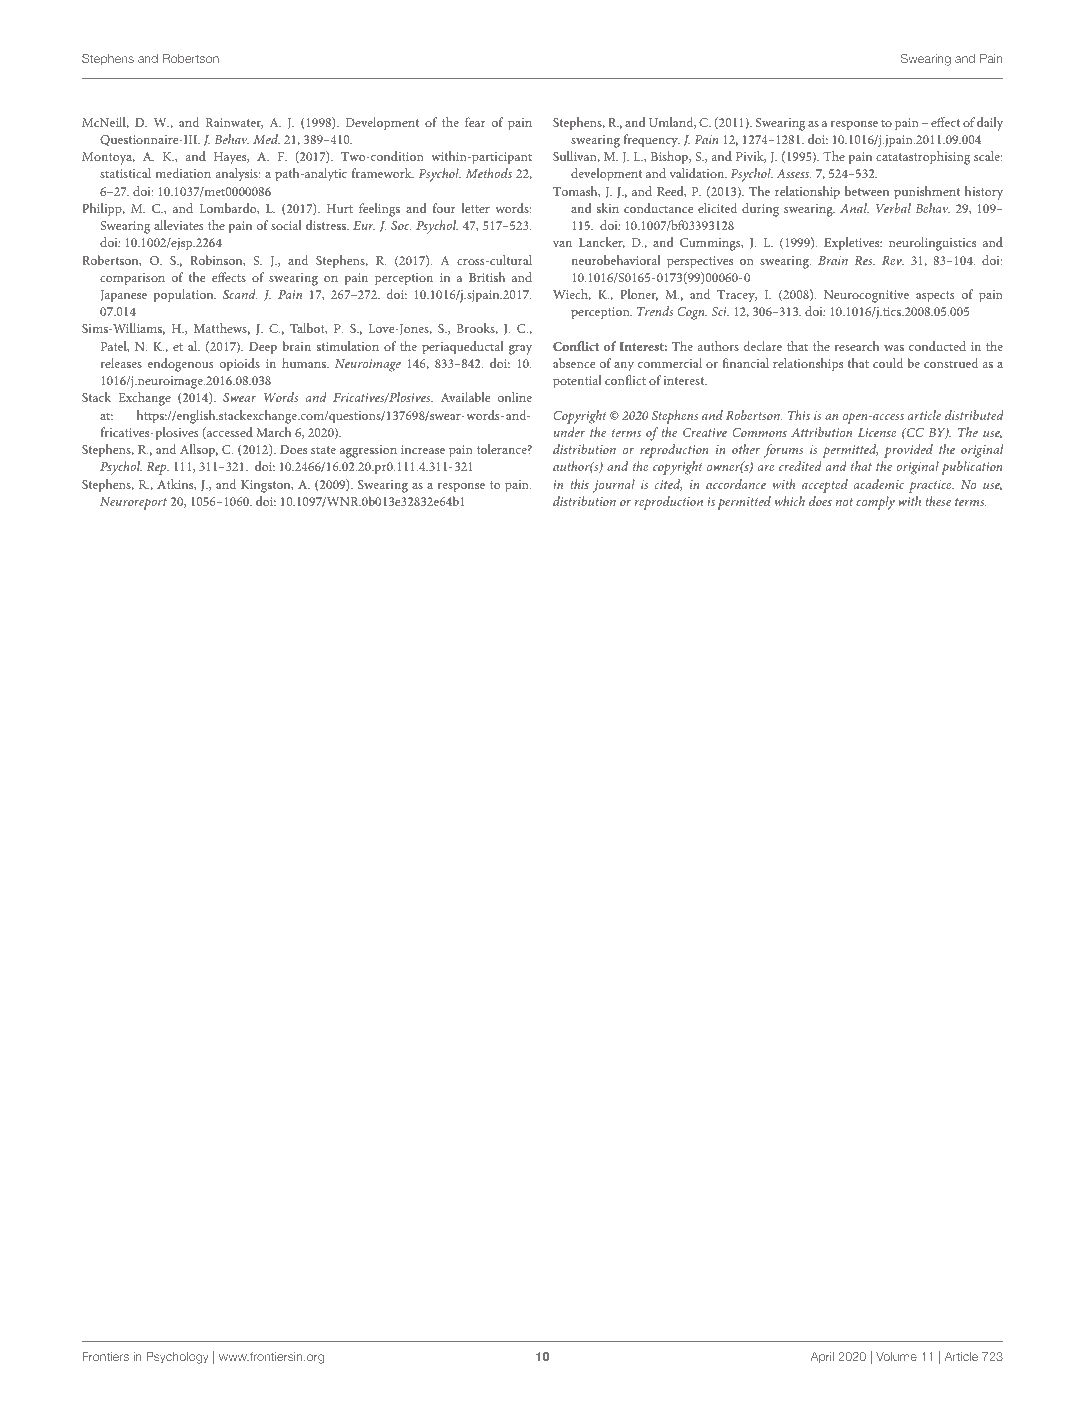 The height and width of the screenshot is (1420, 1085). What do you see at coordinates (183, 173) in the screenshot?
I see `mediation` at bounding box center [183, 173].
